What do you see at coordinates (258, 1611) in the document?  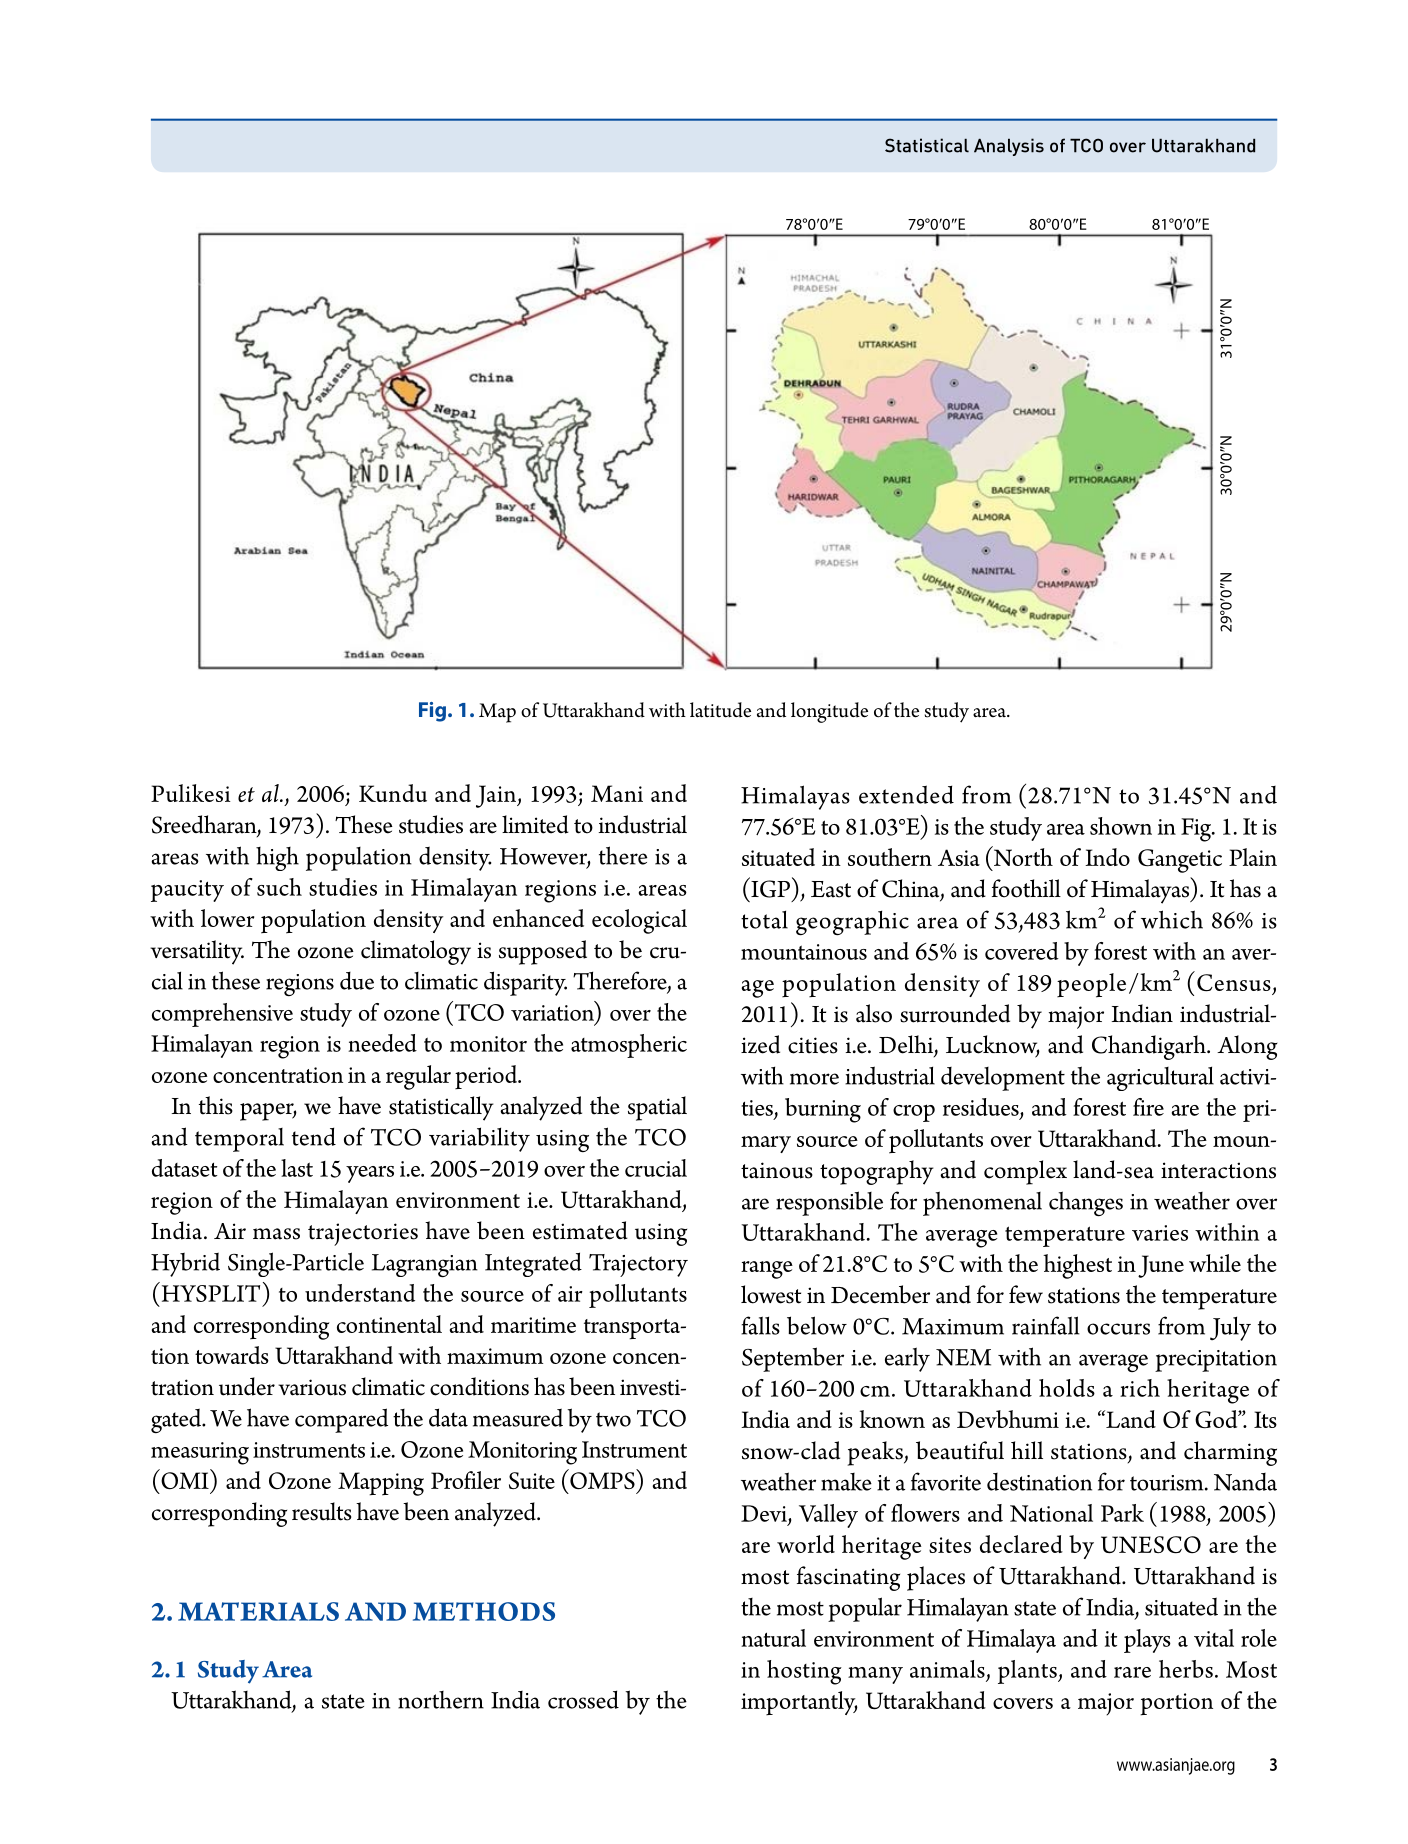 I see `MATERIALS` at bounding box center [258, 1611].
